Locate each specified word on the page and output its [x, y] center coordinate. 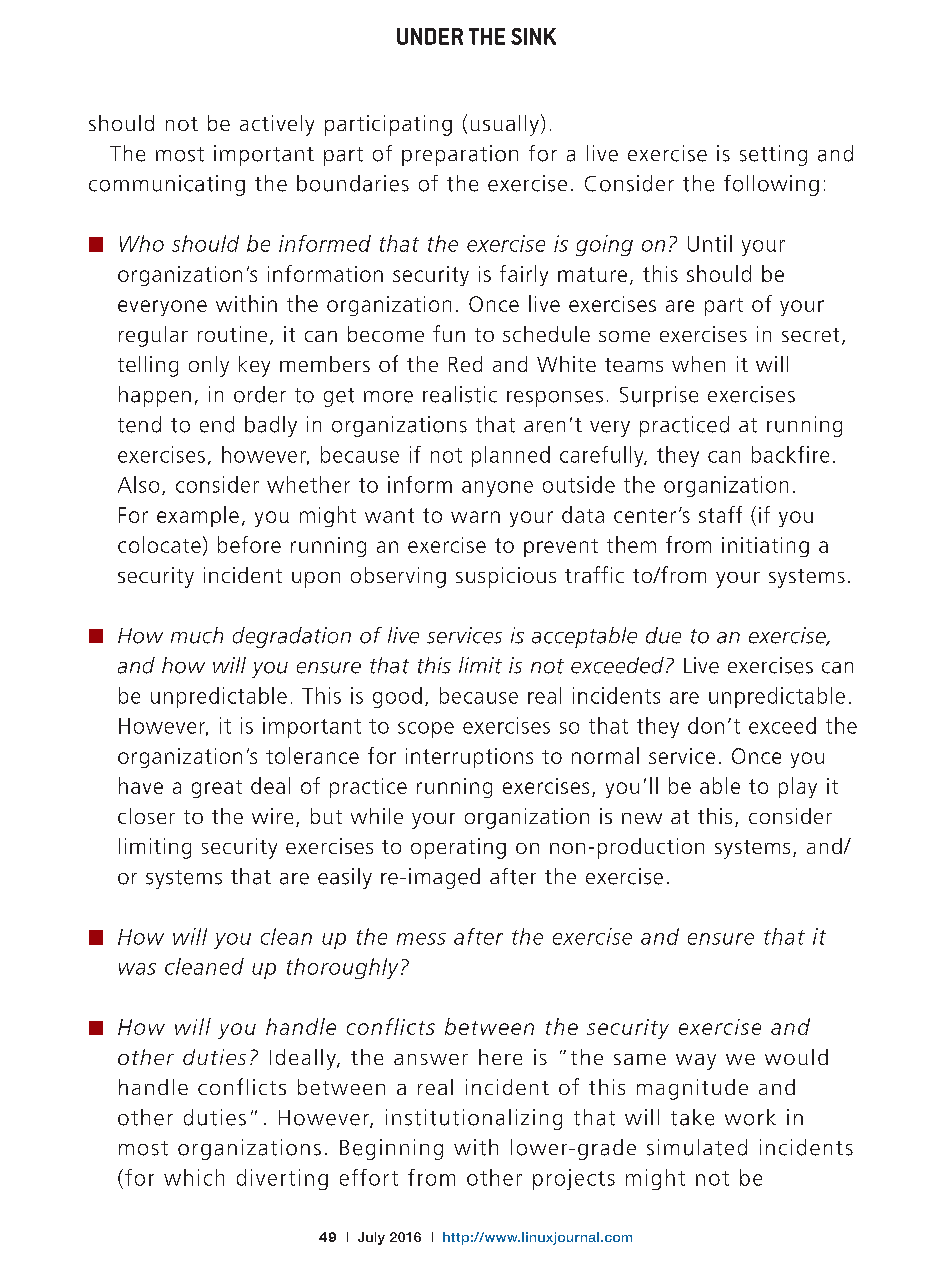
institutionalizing [474, 1119]
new [642, 818]
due [663, 635]
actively [277, 125]
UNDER [430, 36]
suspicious [506, 577]
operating [458, 848]
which [194, 1177]
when [698, 364]
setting [773, 155]
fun [449, 333]
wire [272, 816]
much [197, 635]
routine [232, 334]
